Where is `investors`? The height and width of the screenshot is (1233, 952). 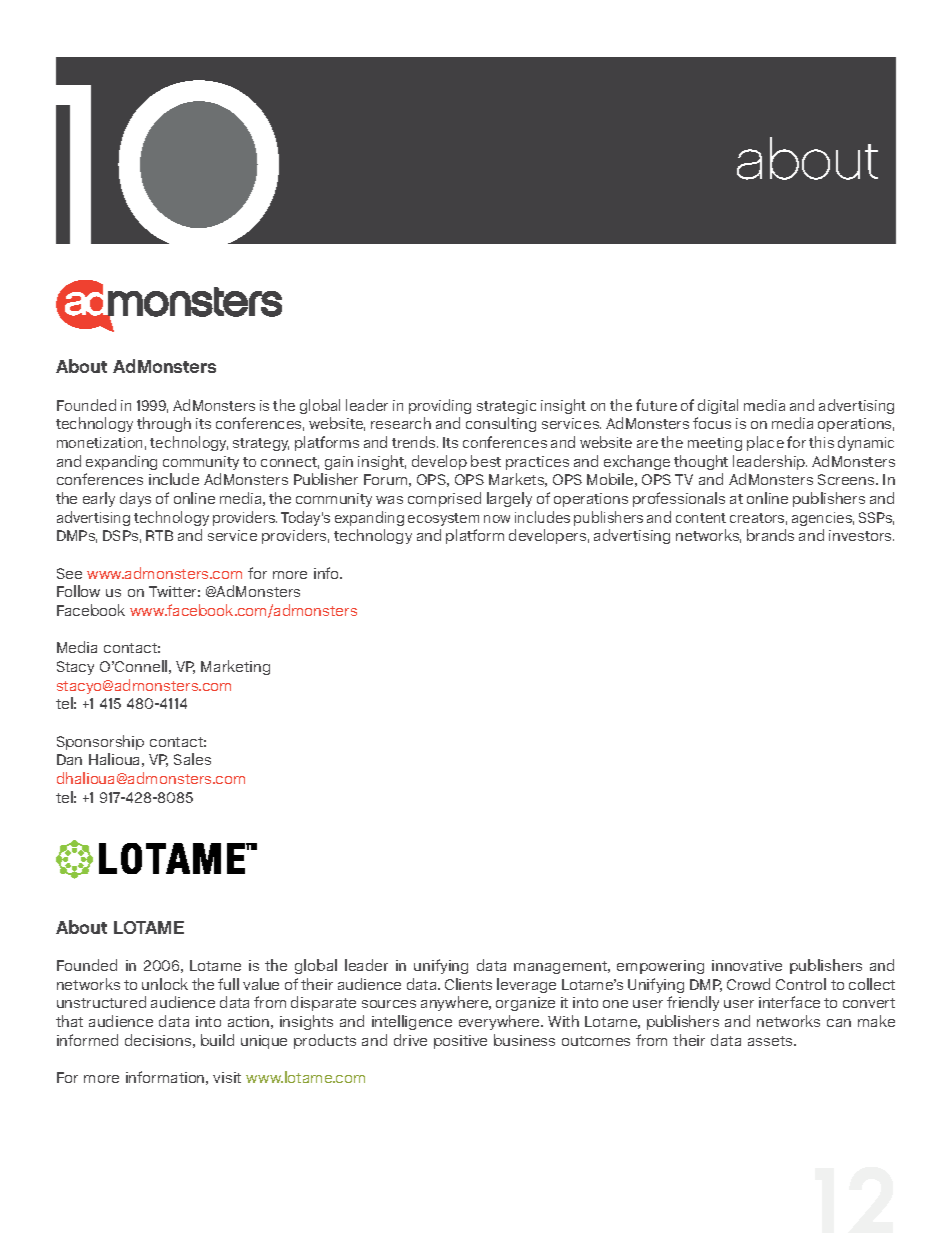
investors is located at coordinates (861, 535).
